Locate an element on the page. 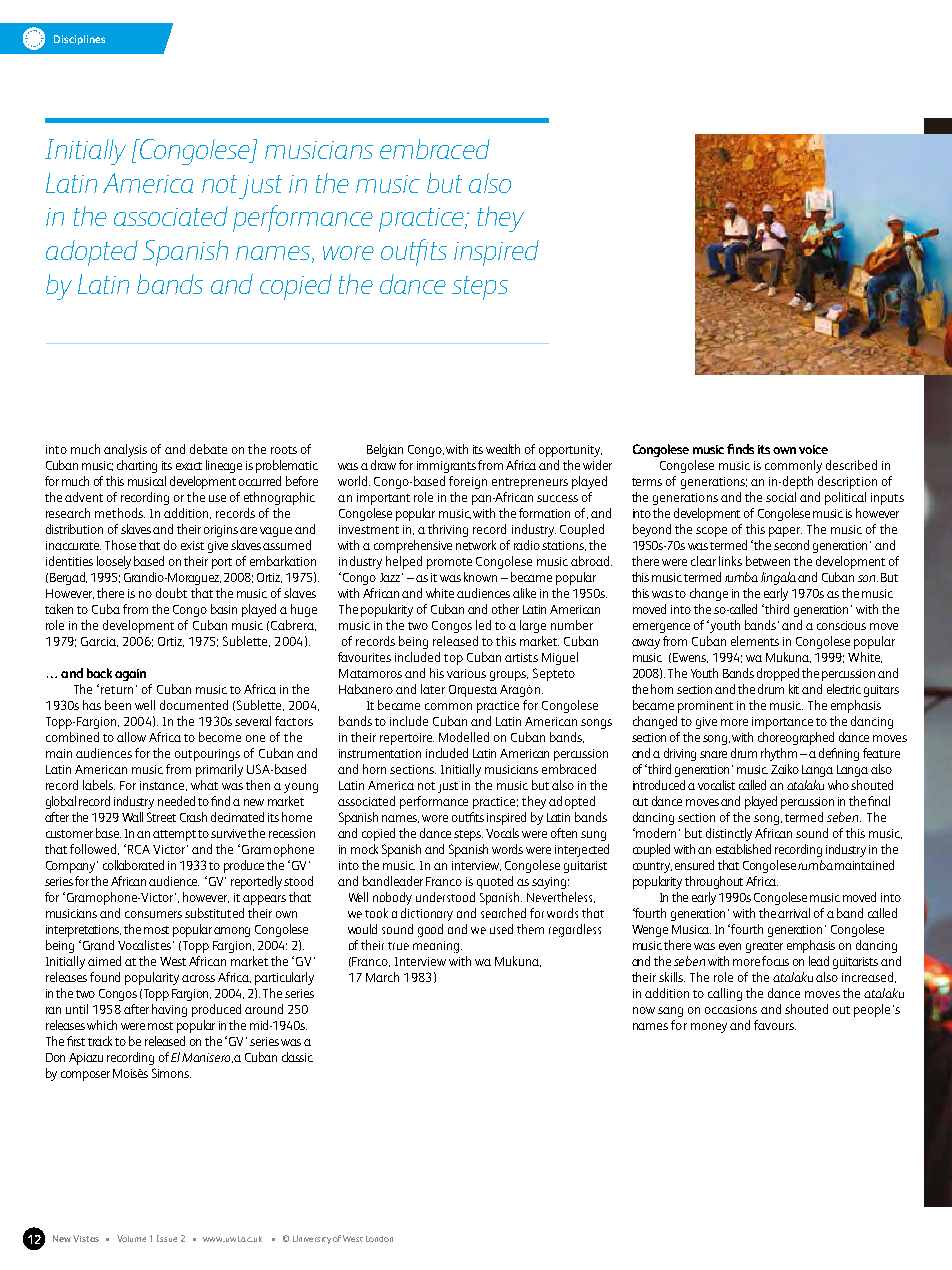 This page has height=1270, width=952. again is located at coordinates (130, 675).
